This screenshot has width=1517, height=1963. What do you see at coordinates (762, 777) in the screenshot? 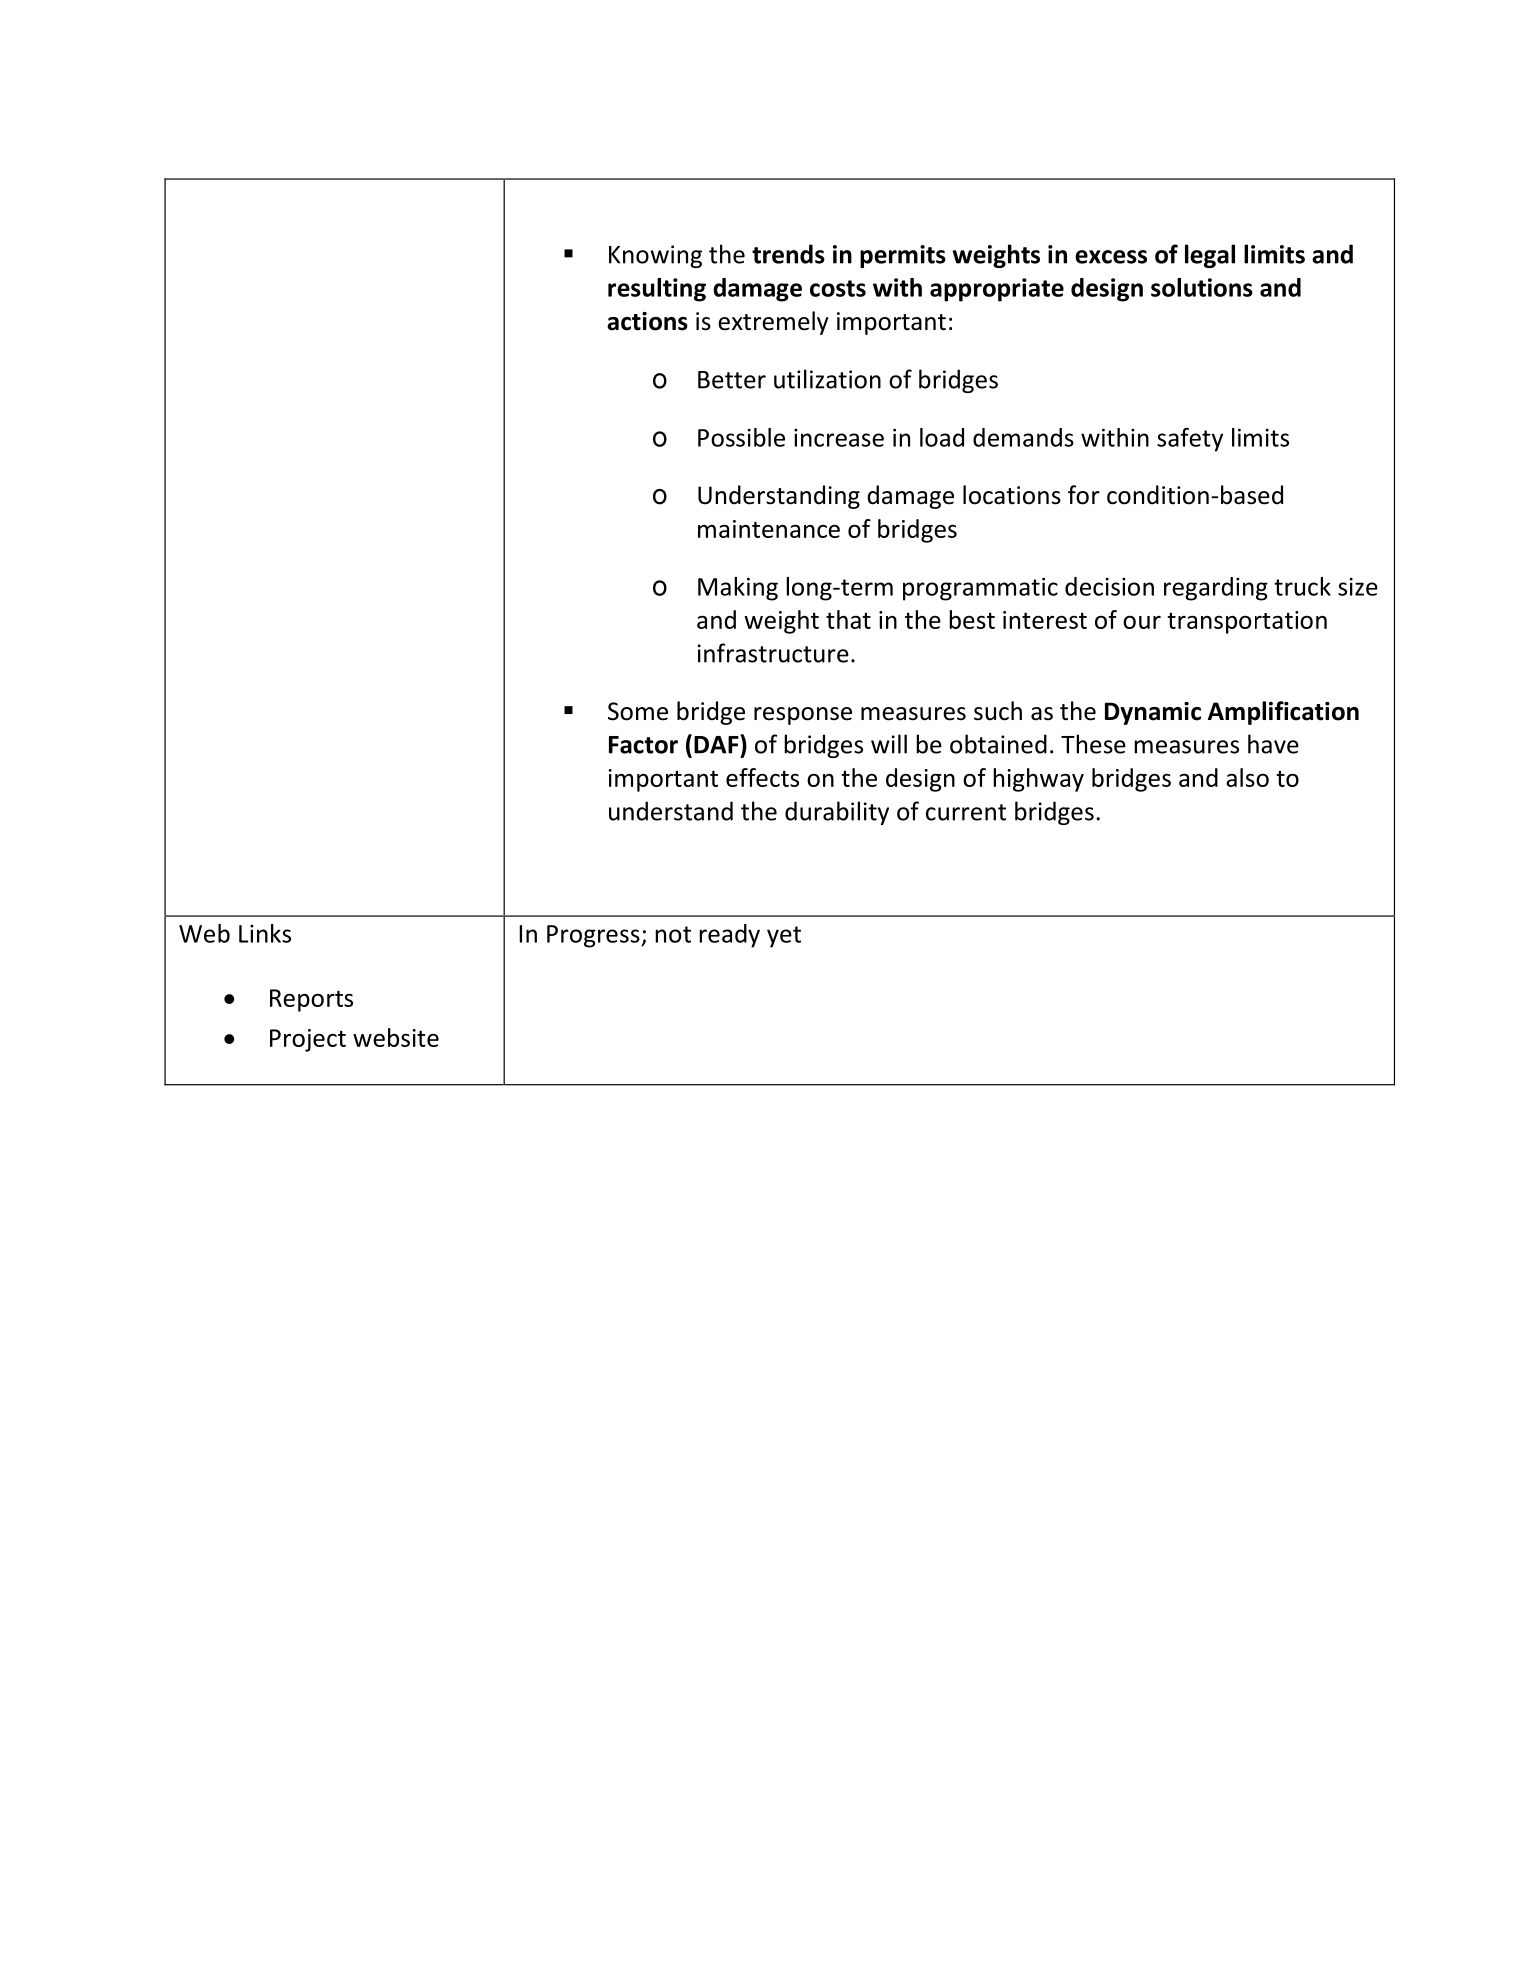
I see `effects` at bounding box center [762, 777].
